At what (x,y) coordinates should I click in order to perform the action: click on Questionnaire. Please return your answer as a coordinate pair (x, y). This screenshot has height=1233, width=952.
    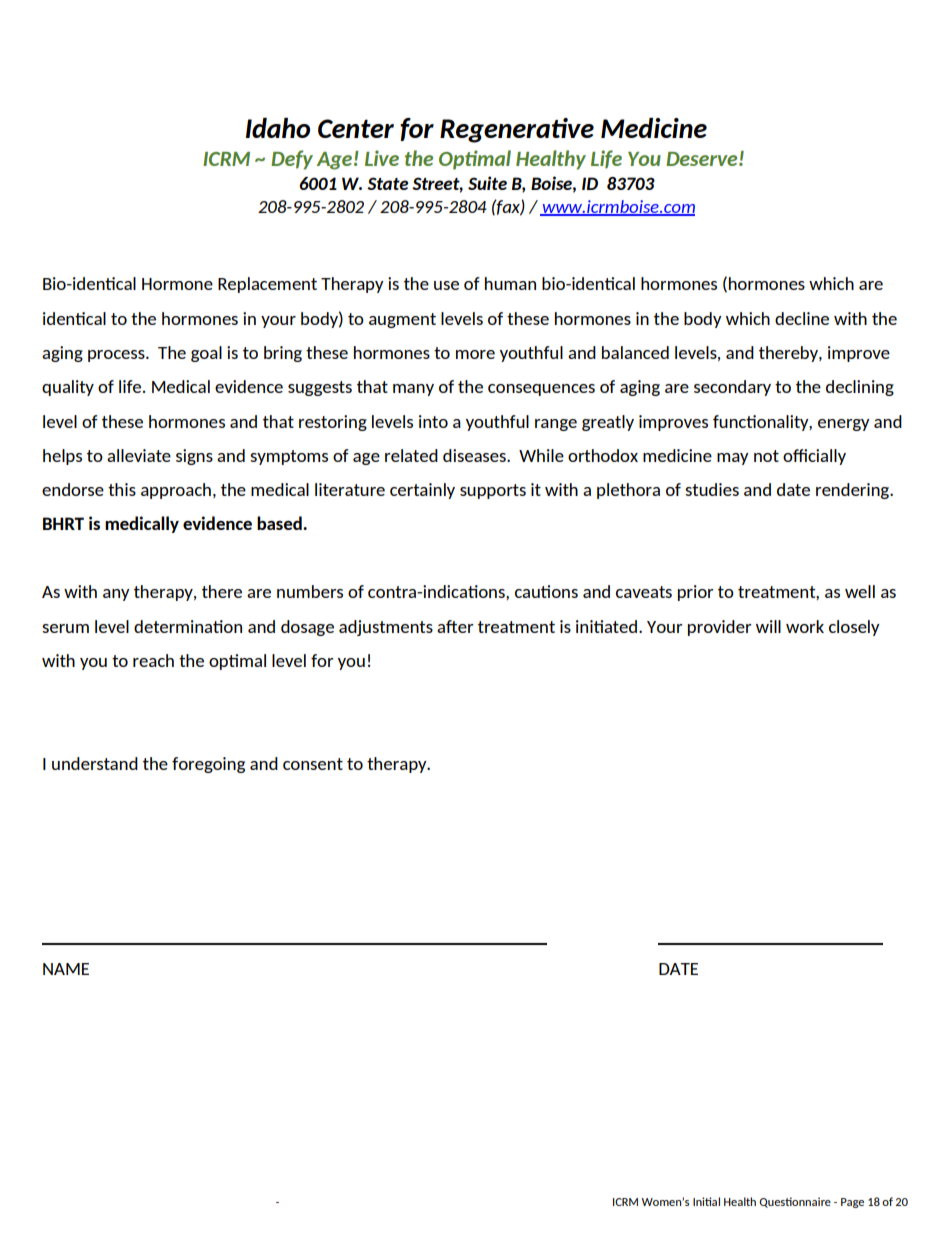
    Looking at the image, I should click on (795, 1202).
